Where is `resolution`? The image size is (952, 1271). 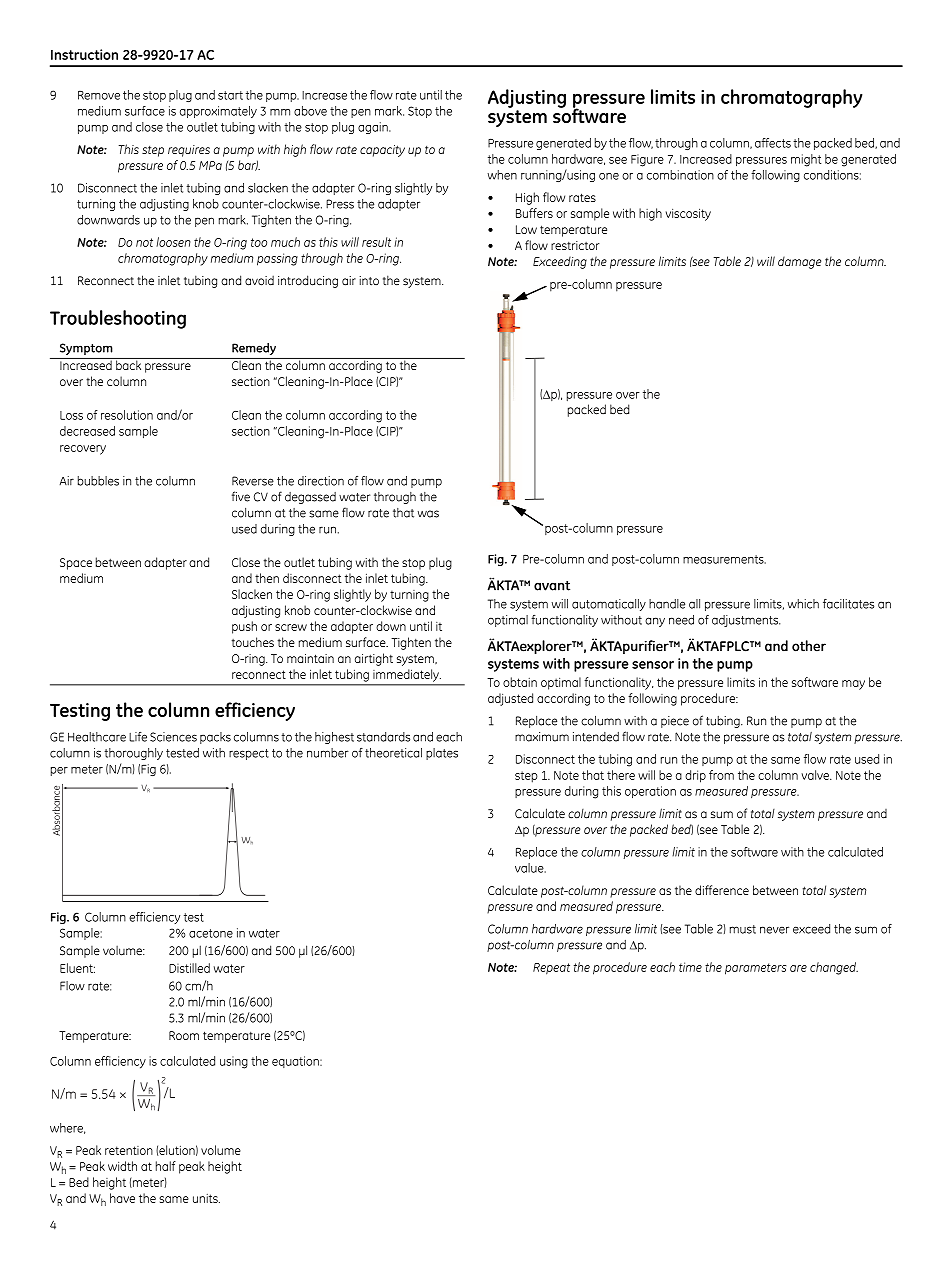 resolution is located at coordinates (127, 415).
